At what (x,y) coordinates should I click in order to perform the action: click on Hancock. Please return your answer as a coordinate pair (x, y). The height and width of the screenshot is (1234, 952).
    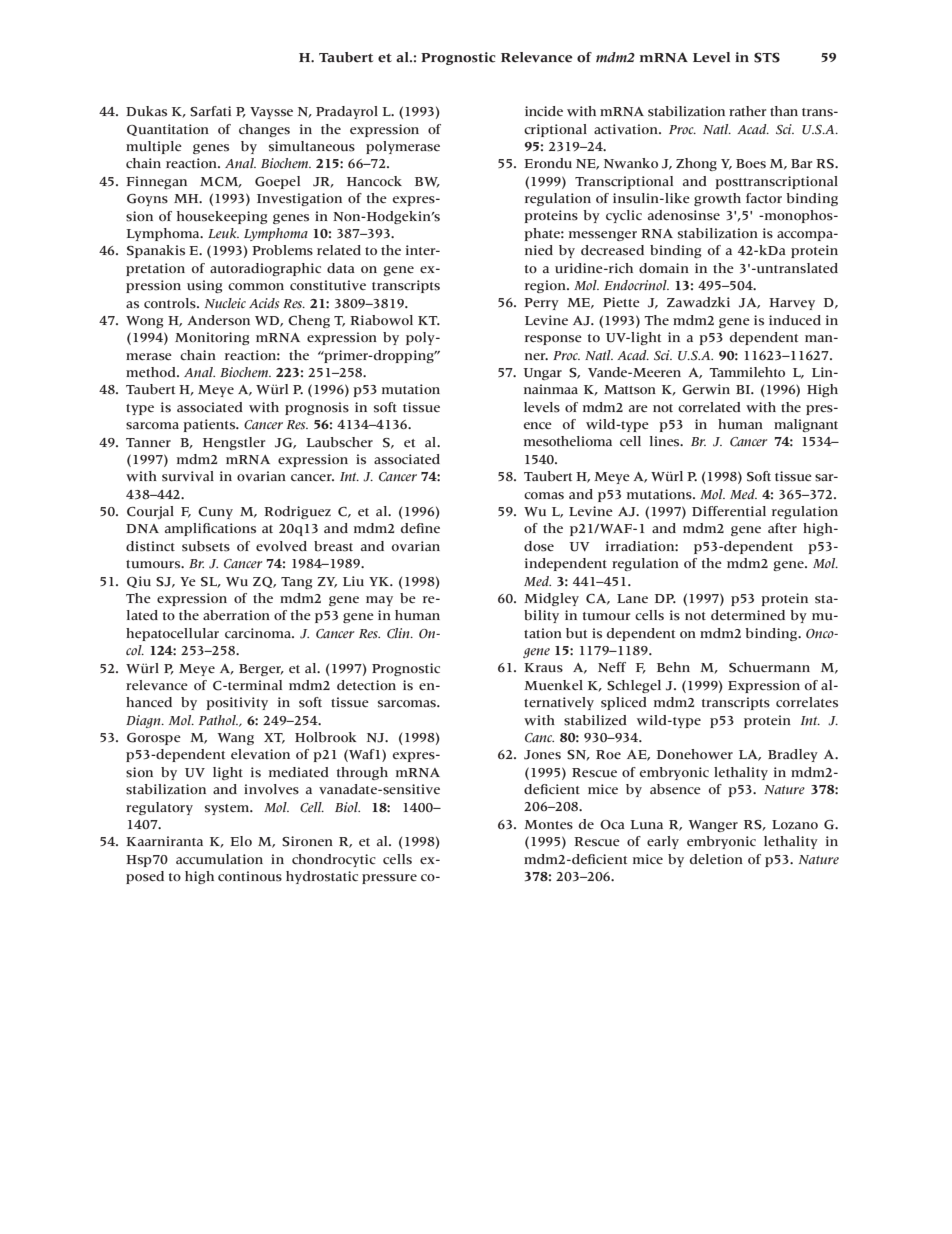
    Looking at the image, I should click on (374, 181).
